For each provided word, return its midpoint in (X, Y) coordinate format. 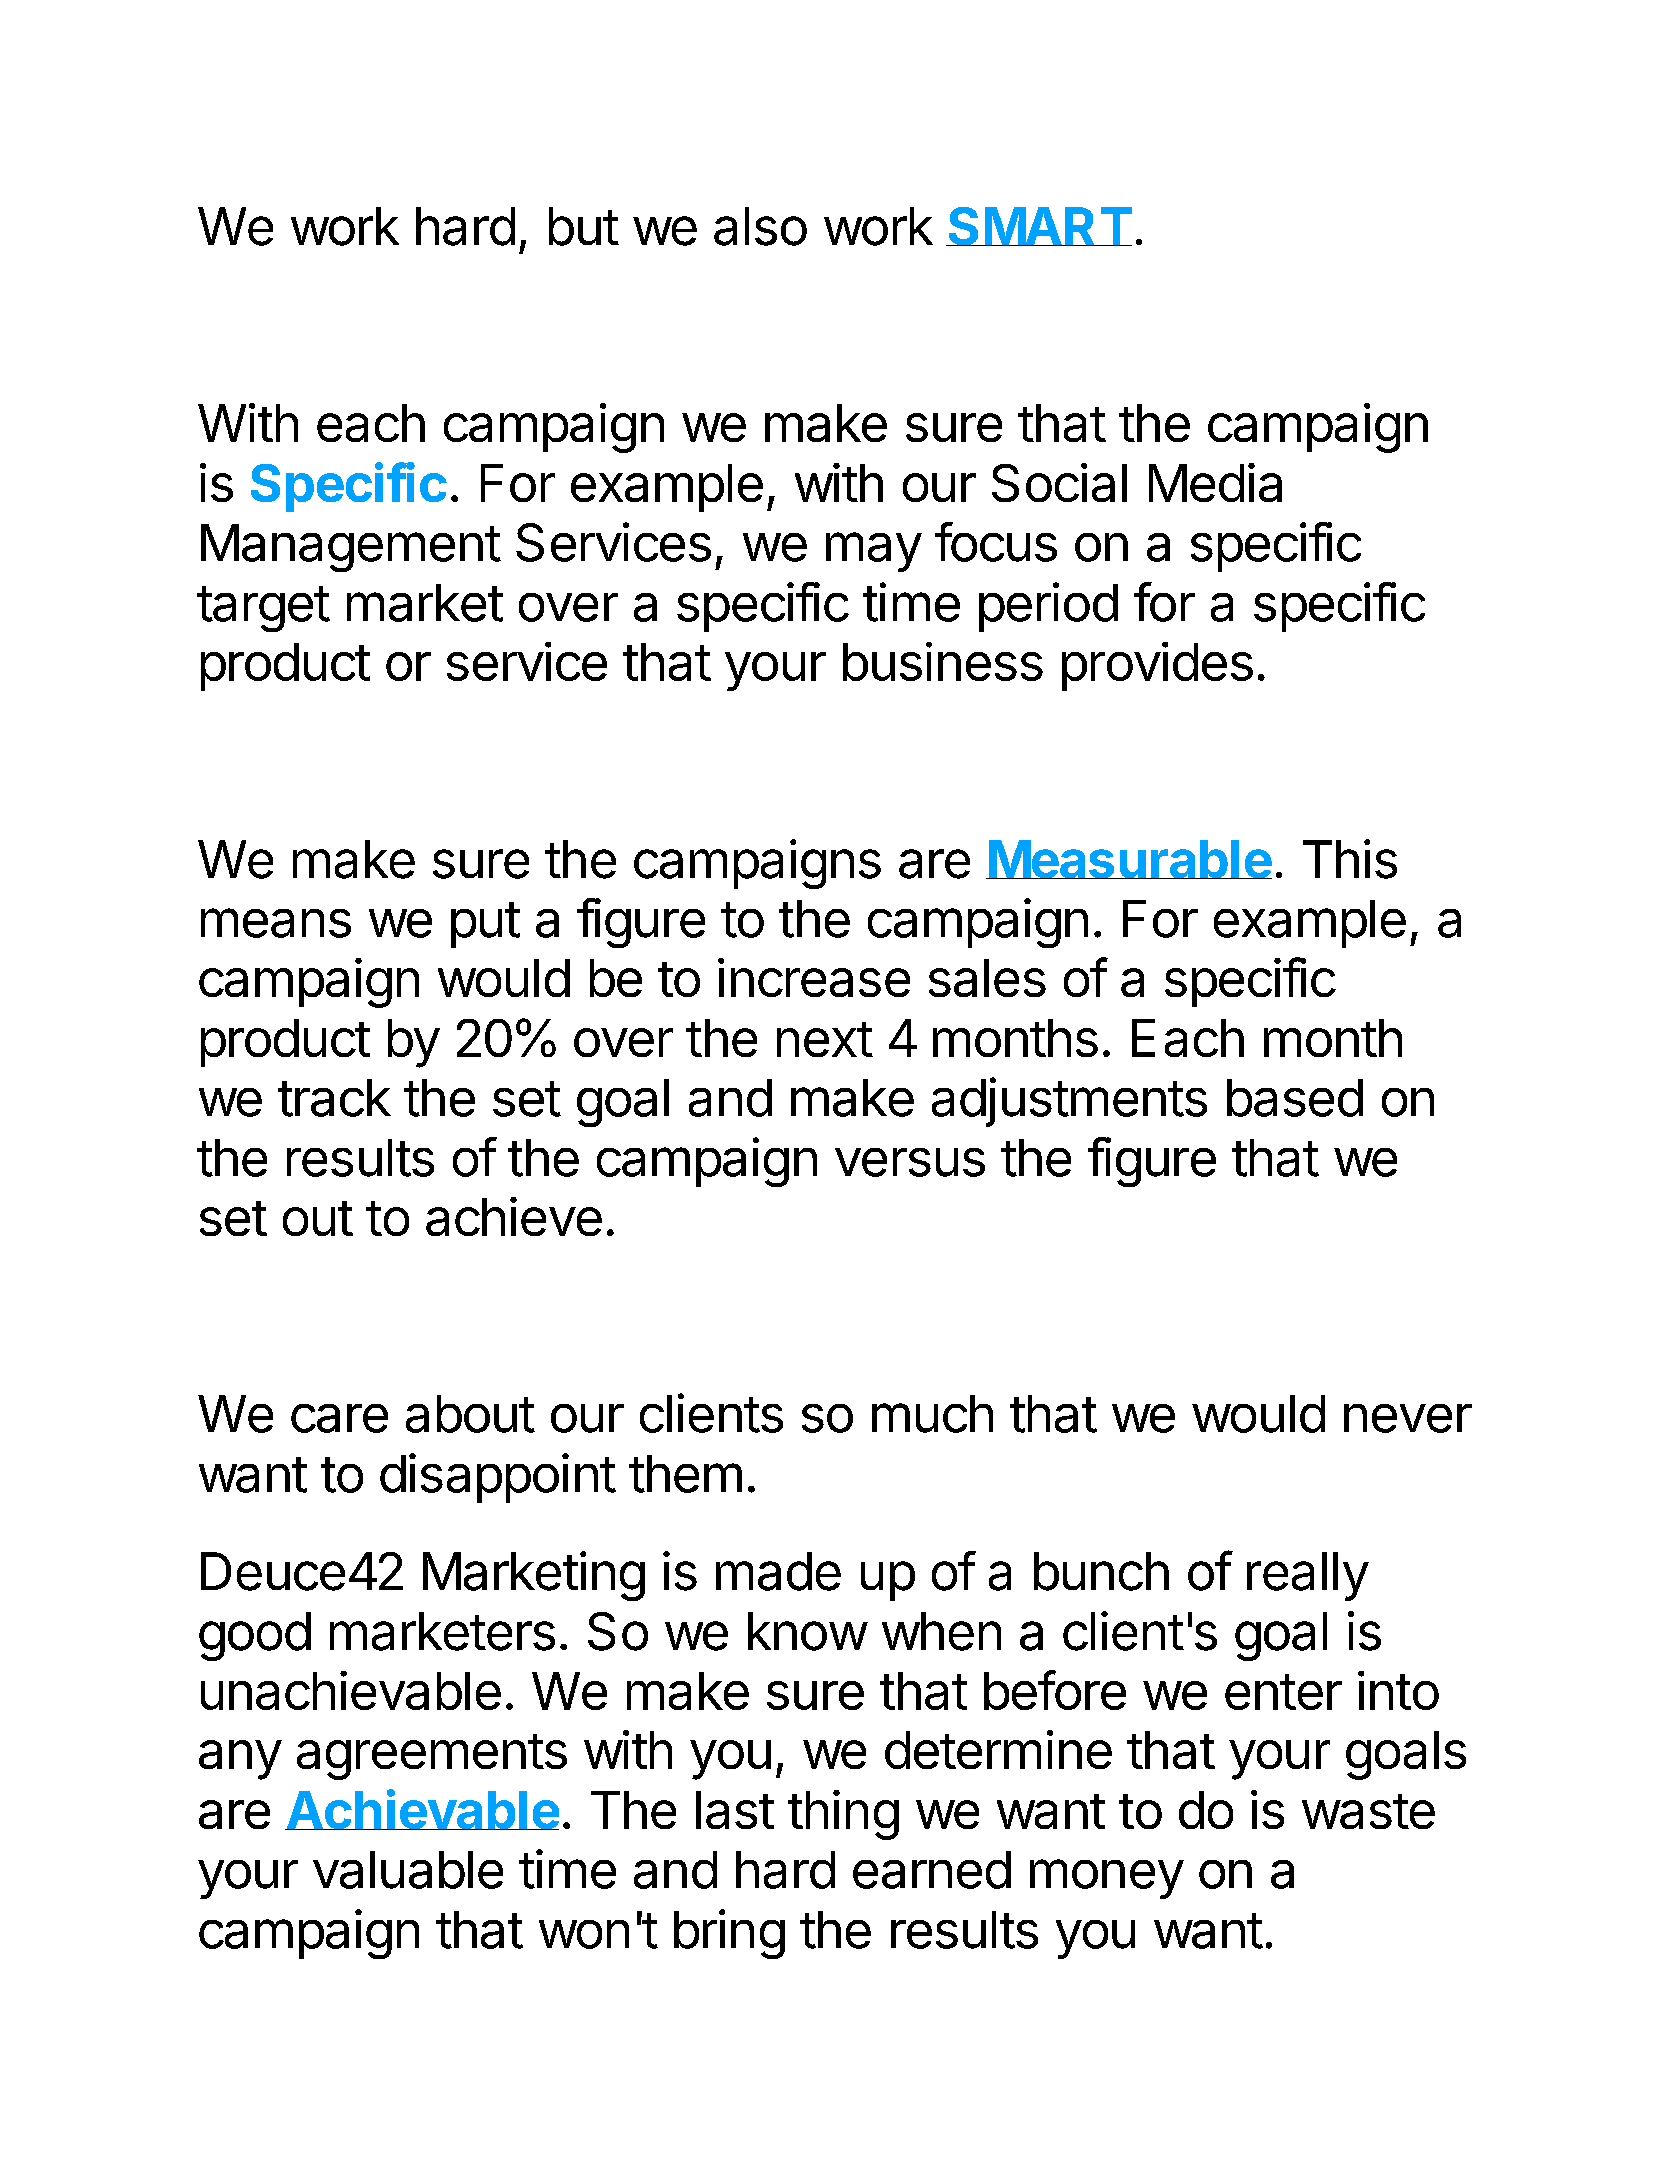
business (943, 661)
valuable (408, 1870)
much (932, 1414)
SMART (1039, 226)
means (276, 923)
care (339, 1418)
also (760, 226)
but (584, 226)
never (1408, 1418)
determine (998, 1749)
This (1350, 859)
